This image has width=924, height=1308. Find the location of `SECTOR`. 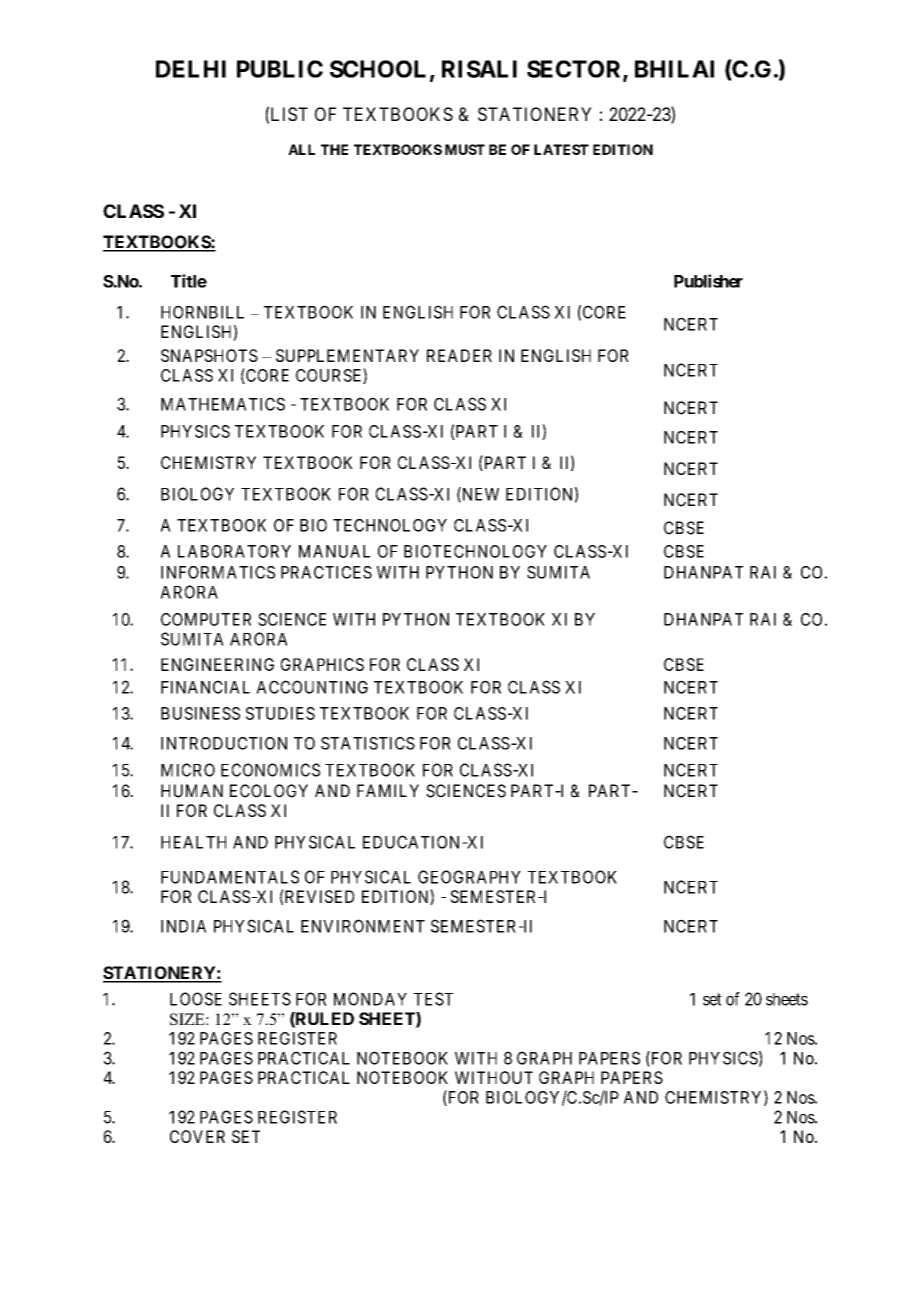

SECTOR is located at coordinates (575, 70).
